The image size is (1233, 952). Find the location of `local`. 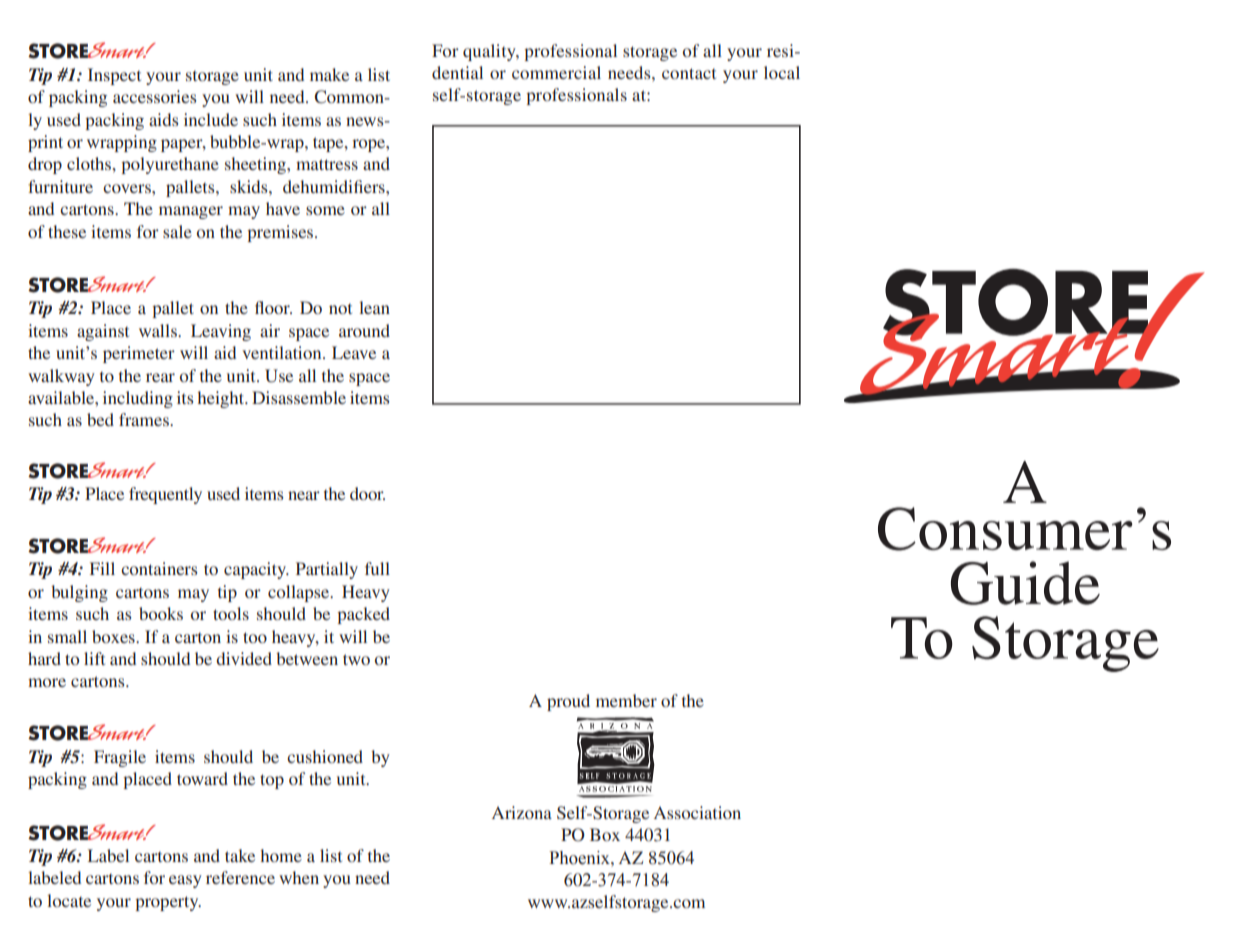

local is located at coordinates (782, 72).
